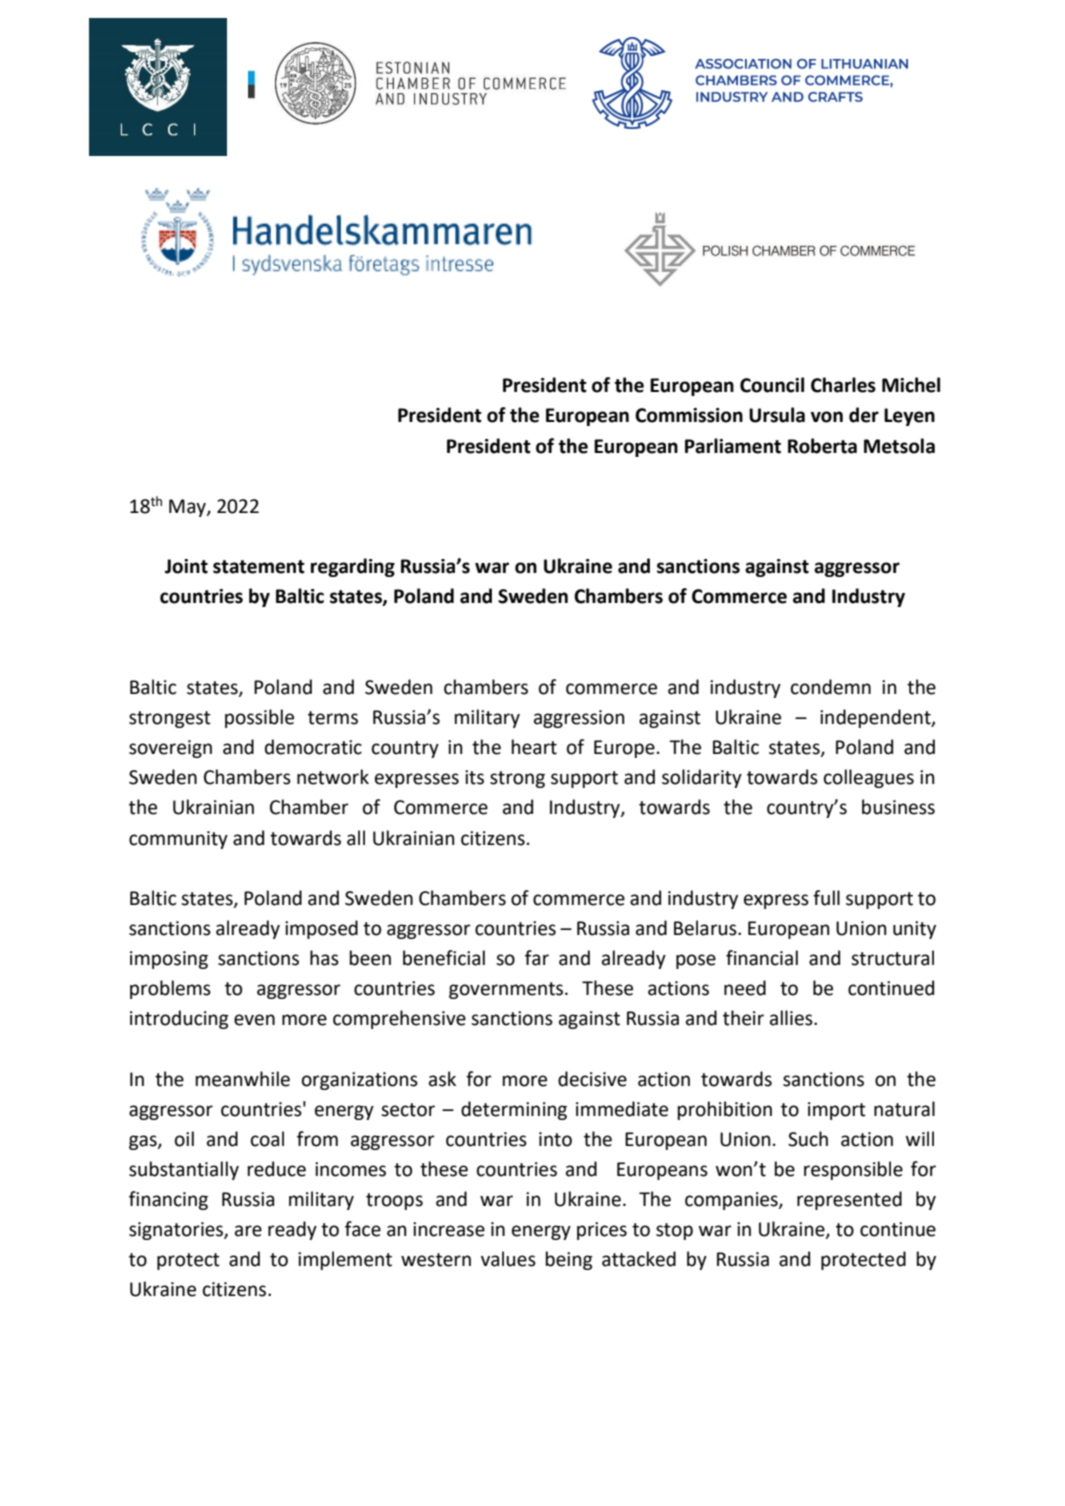 The width and height of the screenshot is (1065, 1506). What do you see at coordinates (188, 508) in the screenshot?
I see `May` at bounding box center [188, 508].
